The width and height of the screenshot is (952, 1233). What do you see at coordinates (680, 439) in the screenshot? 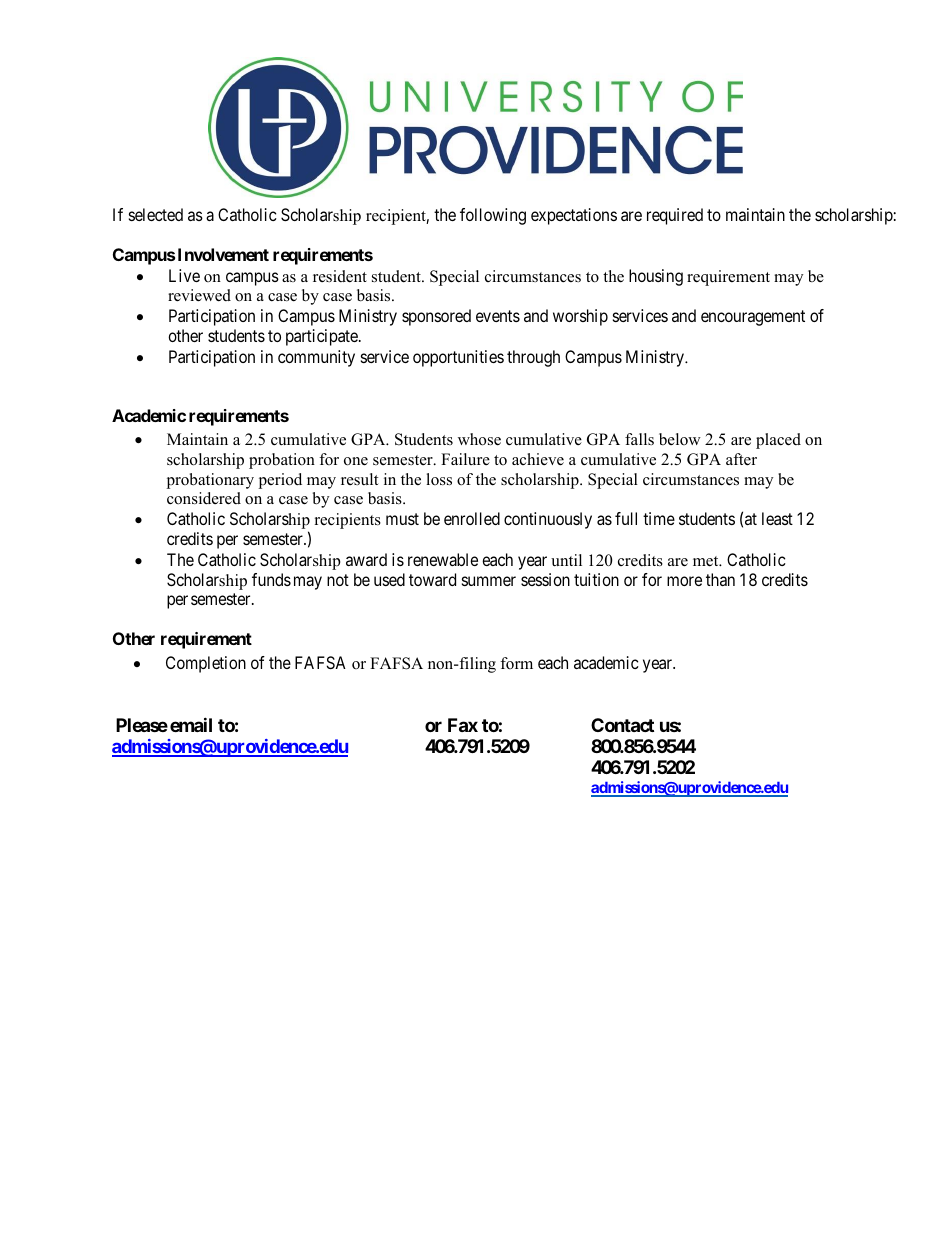
I see `below` at bounding box center [680, 439].
